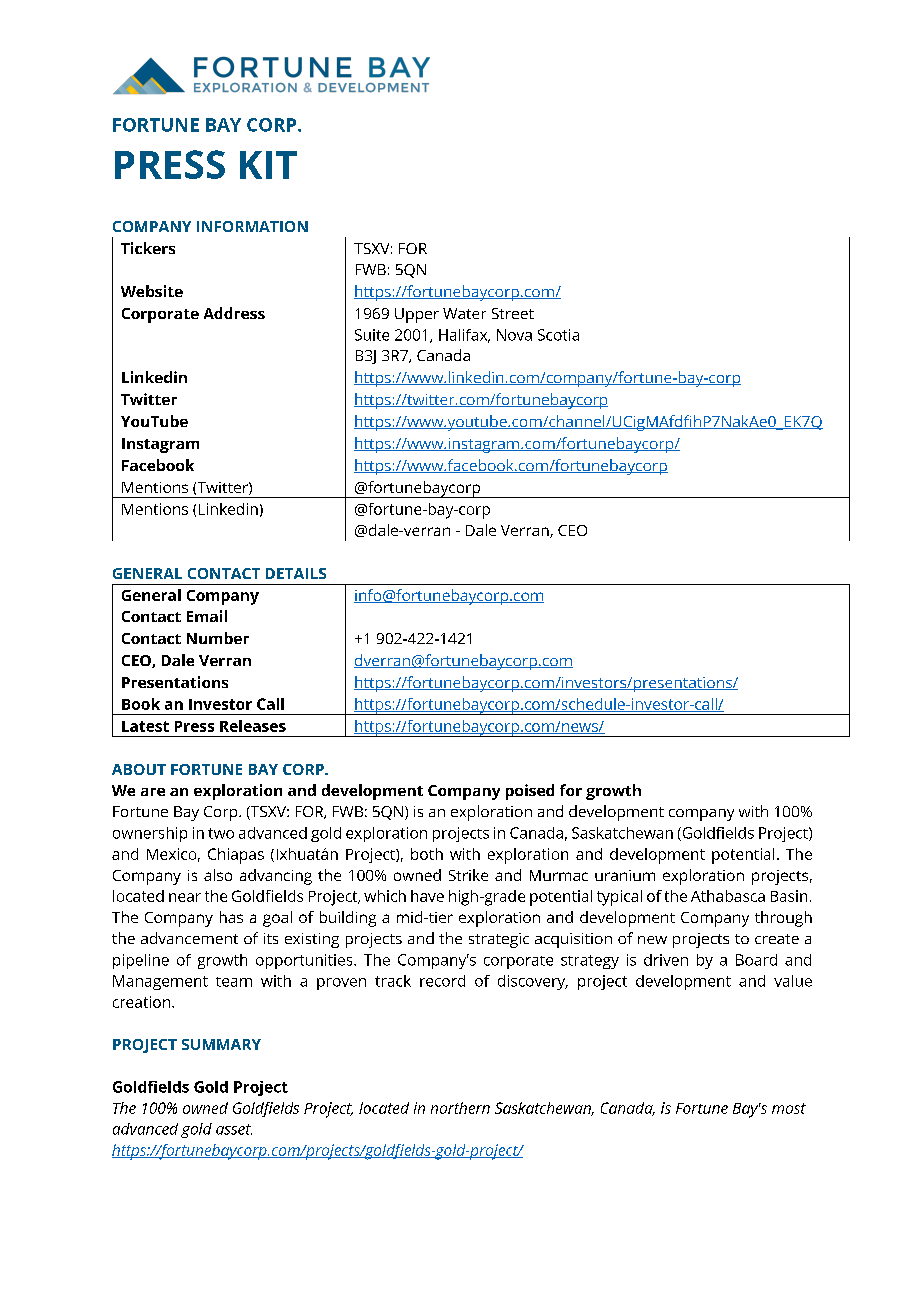 The image size is (924, 1308). I want to click on Basin, so click(789, 896).
